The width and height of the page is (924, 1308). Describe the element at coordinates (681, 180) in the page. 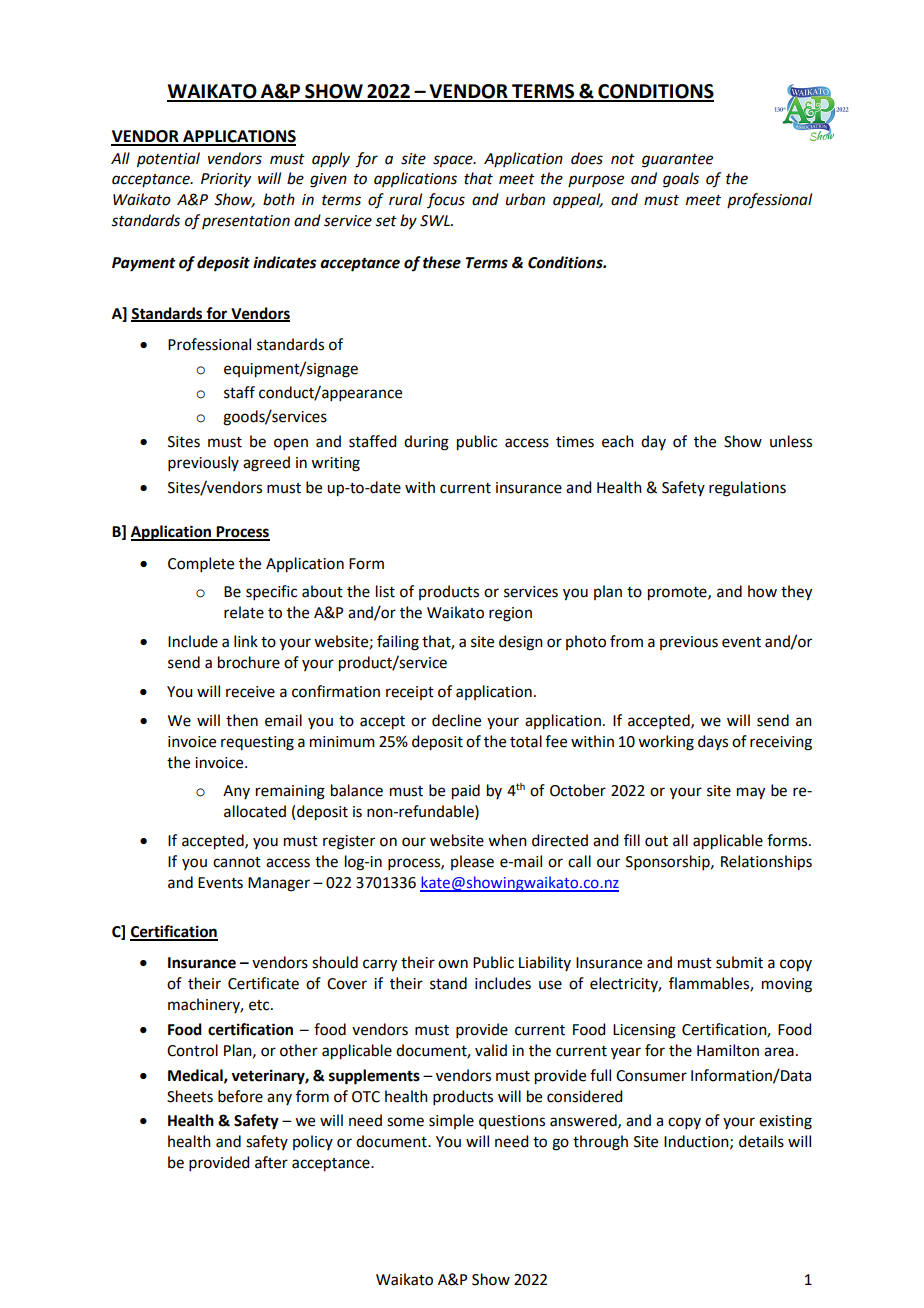

I see `goals` at that location.
